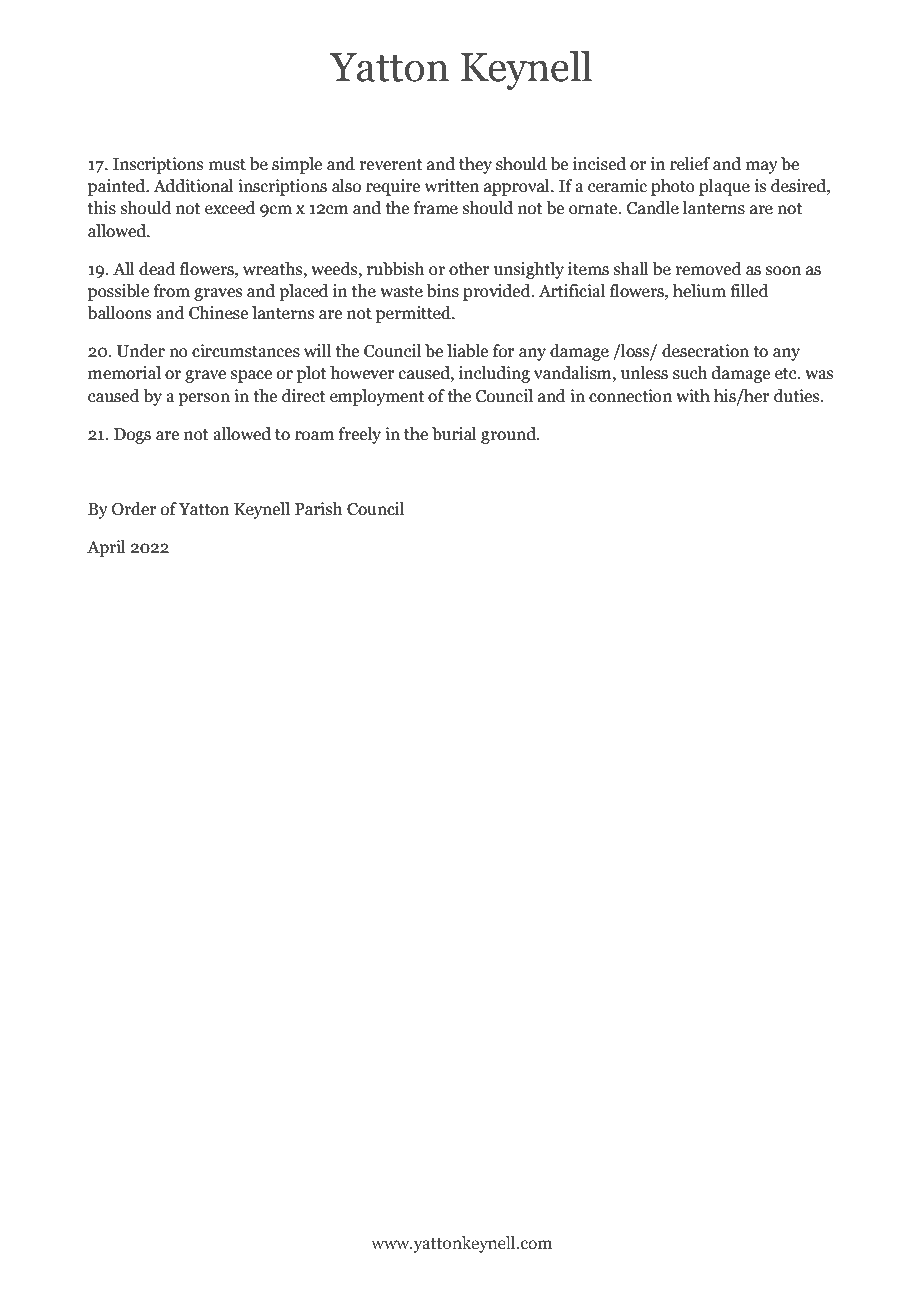  What do you see at coordinates (467, 351) in the screenshot?
I see `liable` at bounding box center [467, 351].
